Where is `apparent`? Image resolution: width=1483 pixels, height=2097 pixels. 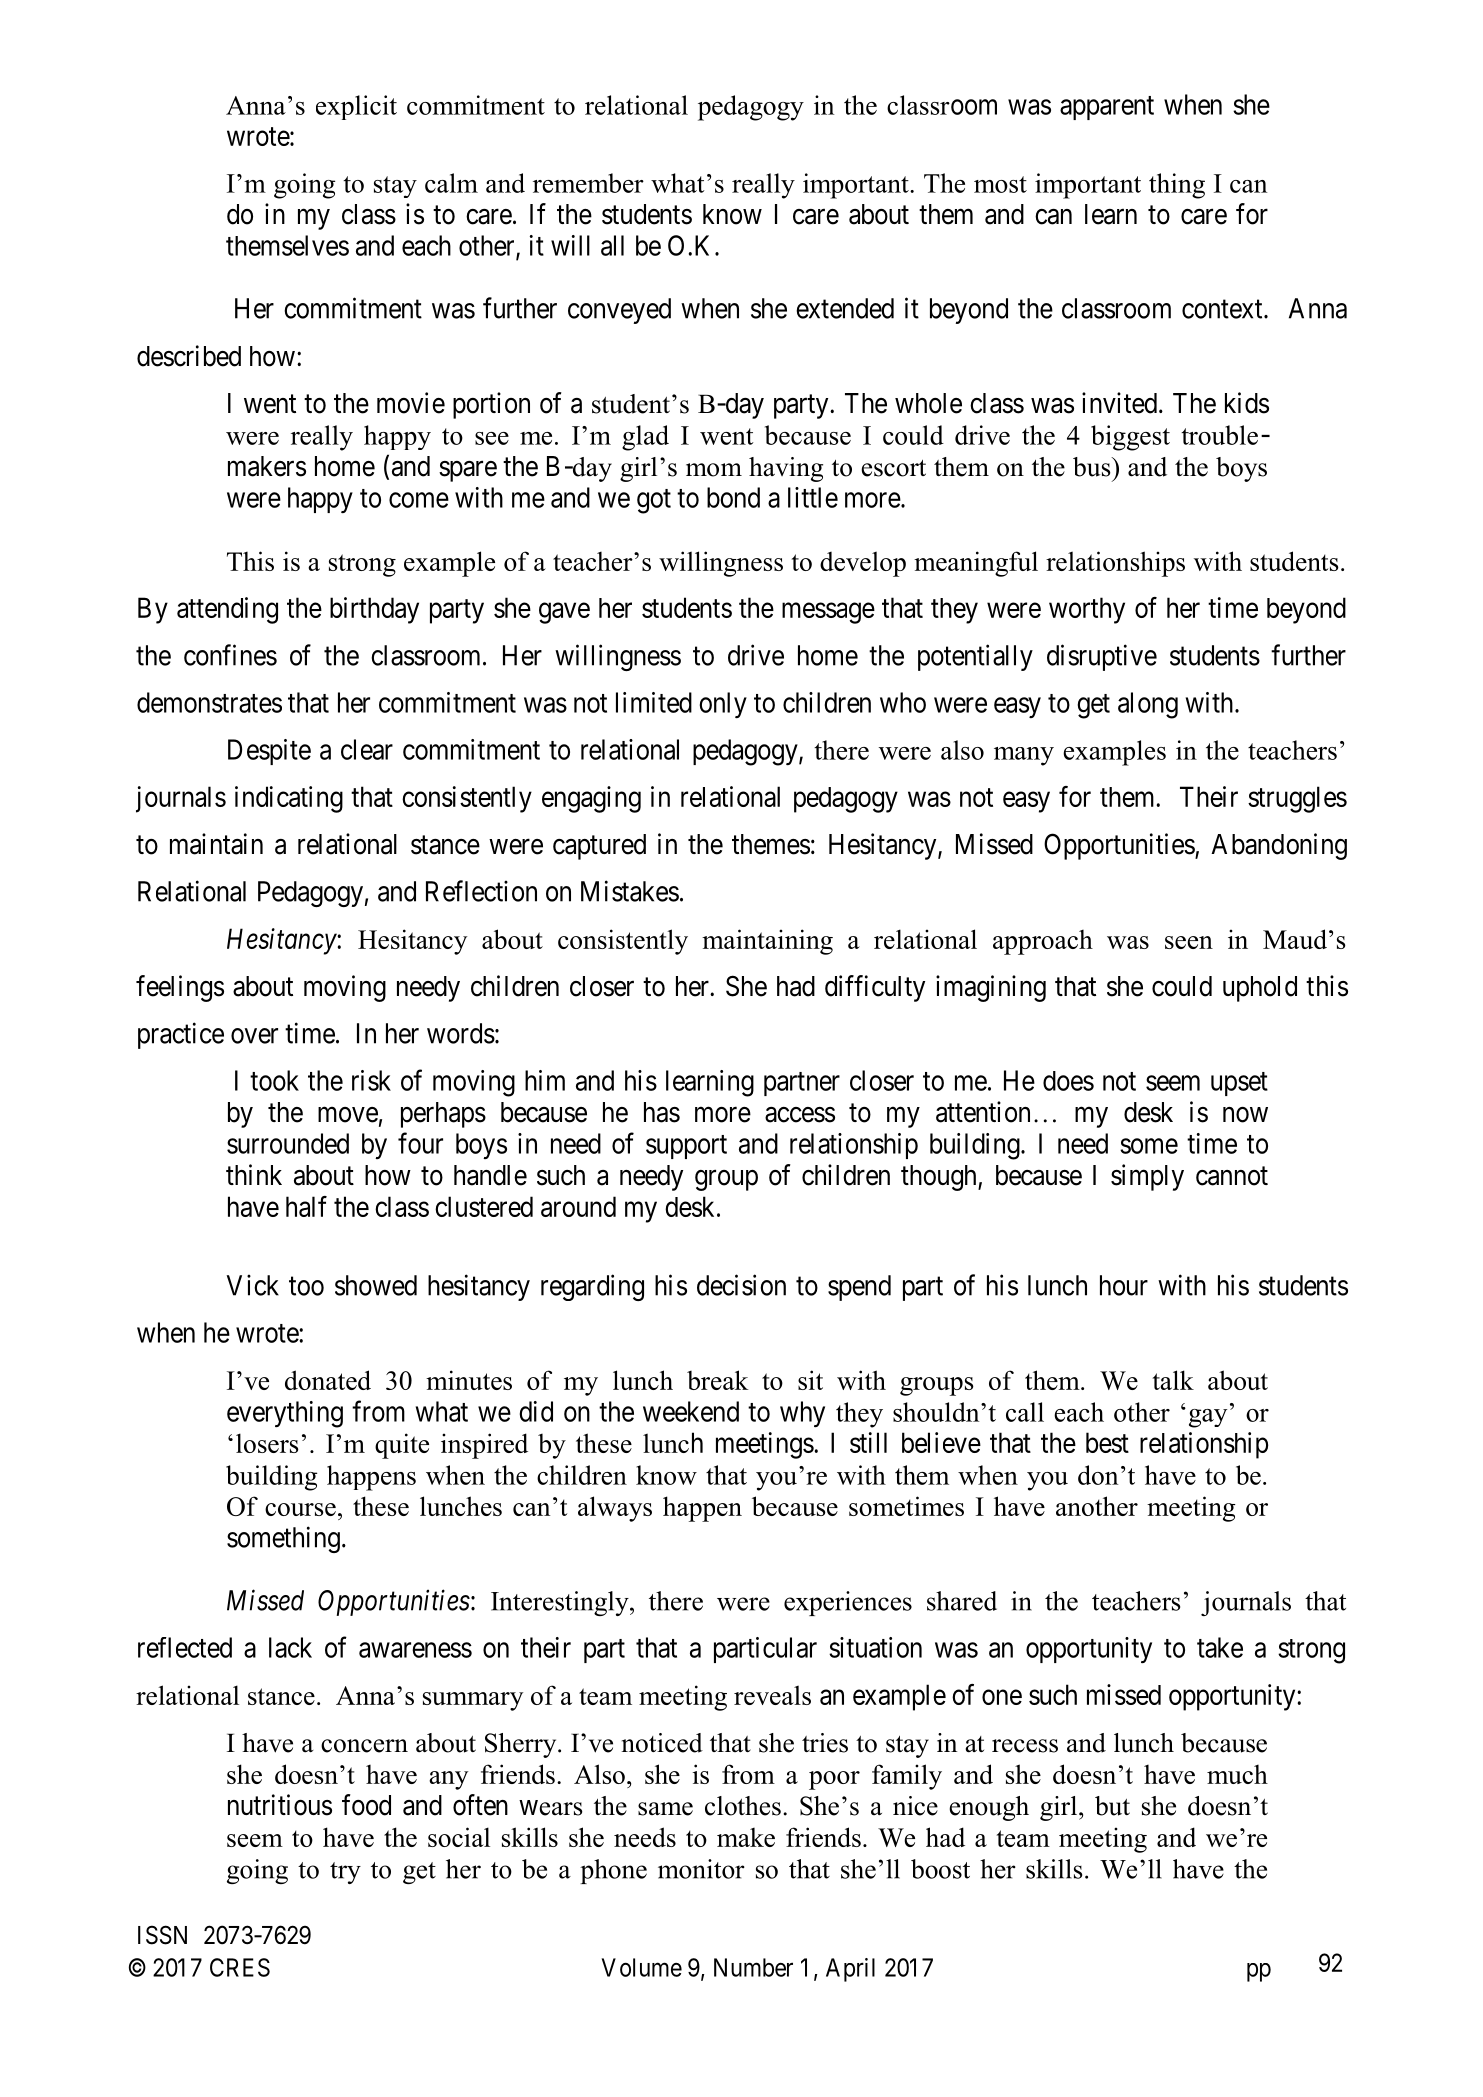
apparent is located at coordinates (1107, 108).
